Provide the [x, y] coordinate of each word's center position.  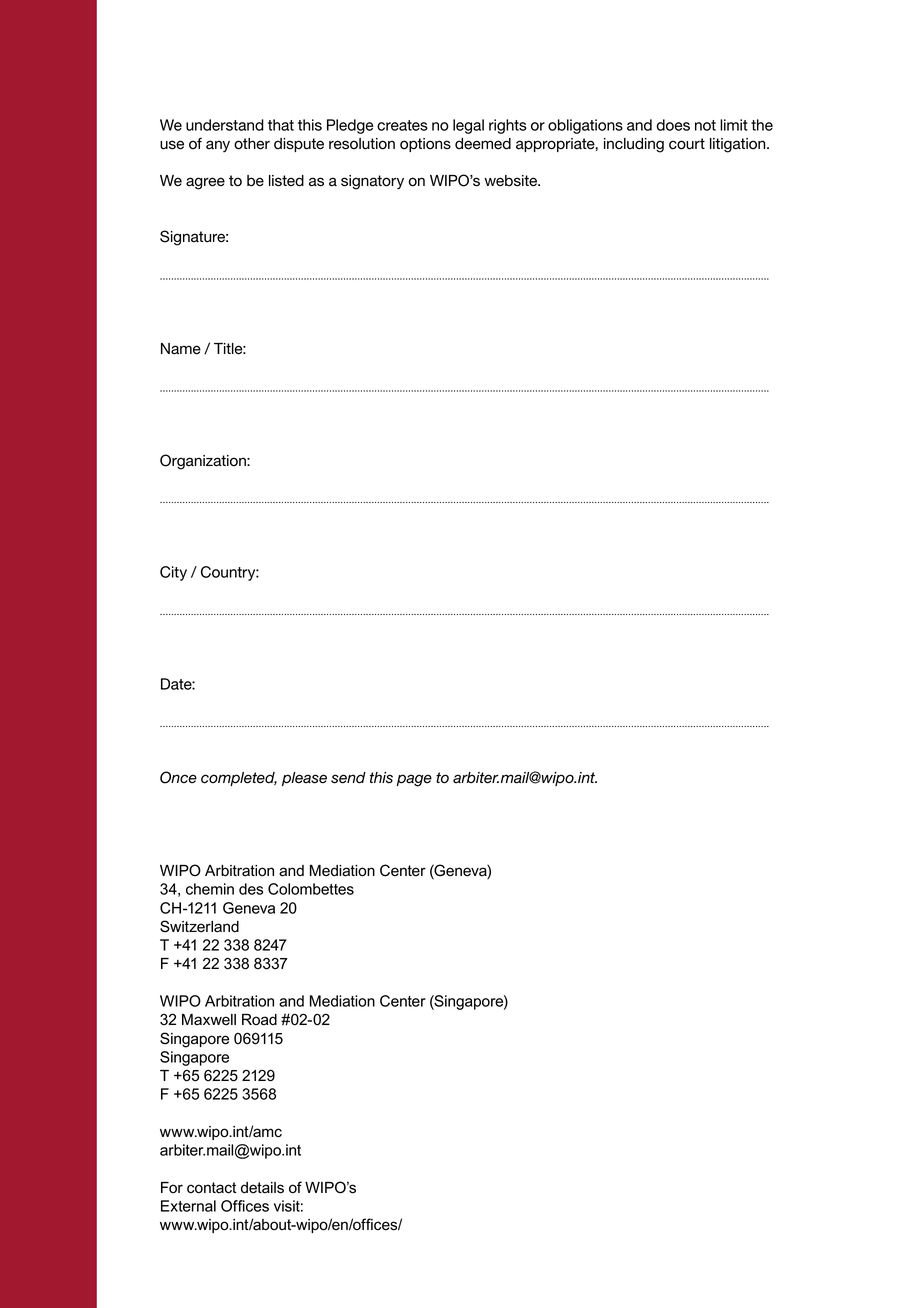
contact [211, 1188]
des [251, 889]
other [252, 144]
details [262, 1188]
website [512, 181]
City [173, 573]
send [348, 778]
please [304, 779]
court [687, 144]
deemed [483, 144]
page [414, 780]
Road [259, 1020]
